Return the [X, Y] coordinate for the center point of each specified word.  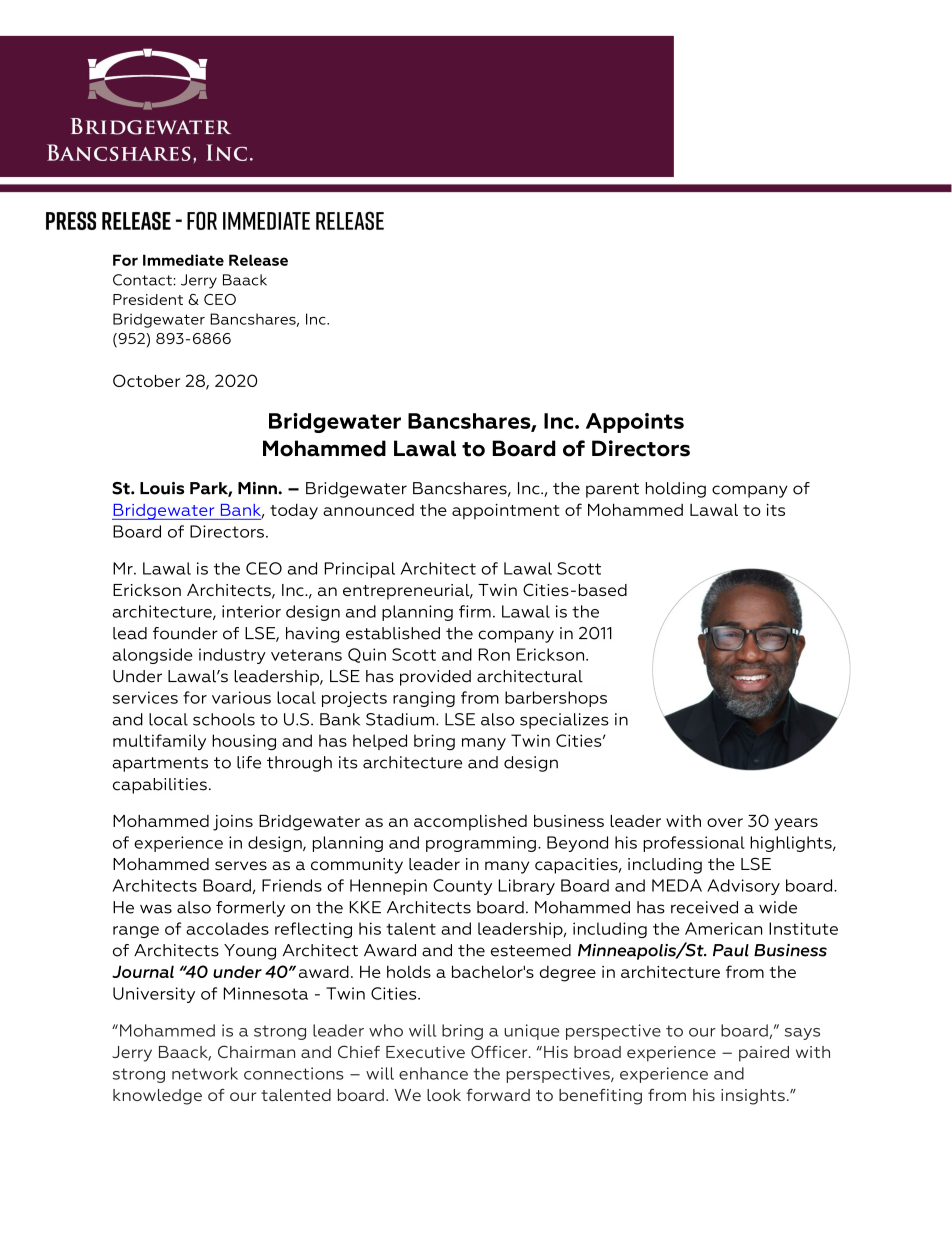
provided [435, 678]
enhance [433, 1073]
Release [258, 260]
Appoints [635, 423]
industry [232, 656]
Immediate [183, 260]
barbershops [556, 699]
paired [764, 1054]
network [205, 1073]
